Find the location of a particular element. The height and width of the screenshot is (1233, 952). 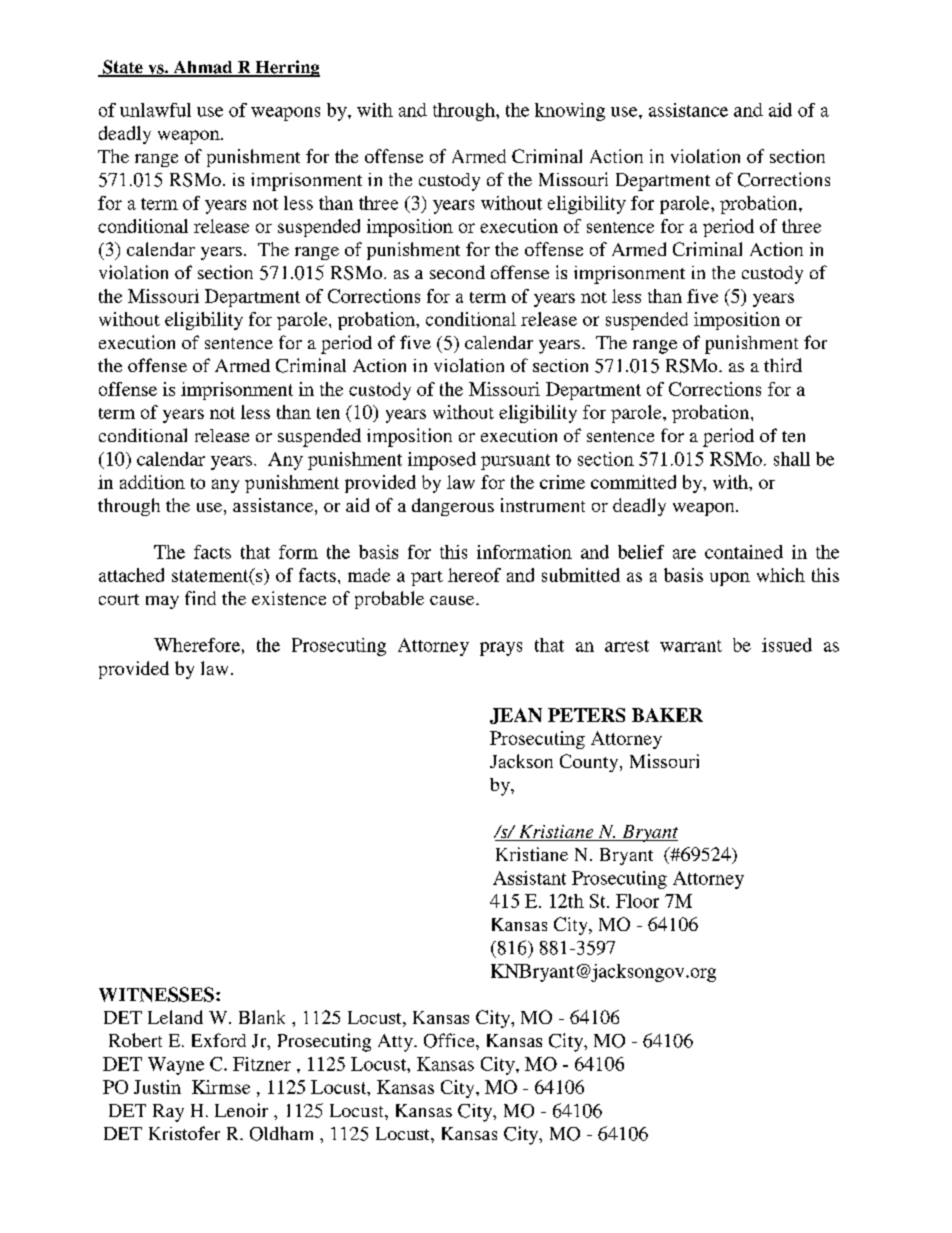

Floor is located at coordinates (637, 901).
